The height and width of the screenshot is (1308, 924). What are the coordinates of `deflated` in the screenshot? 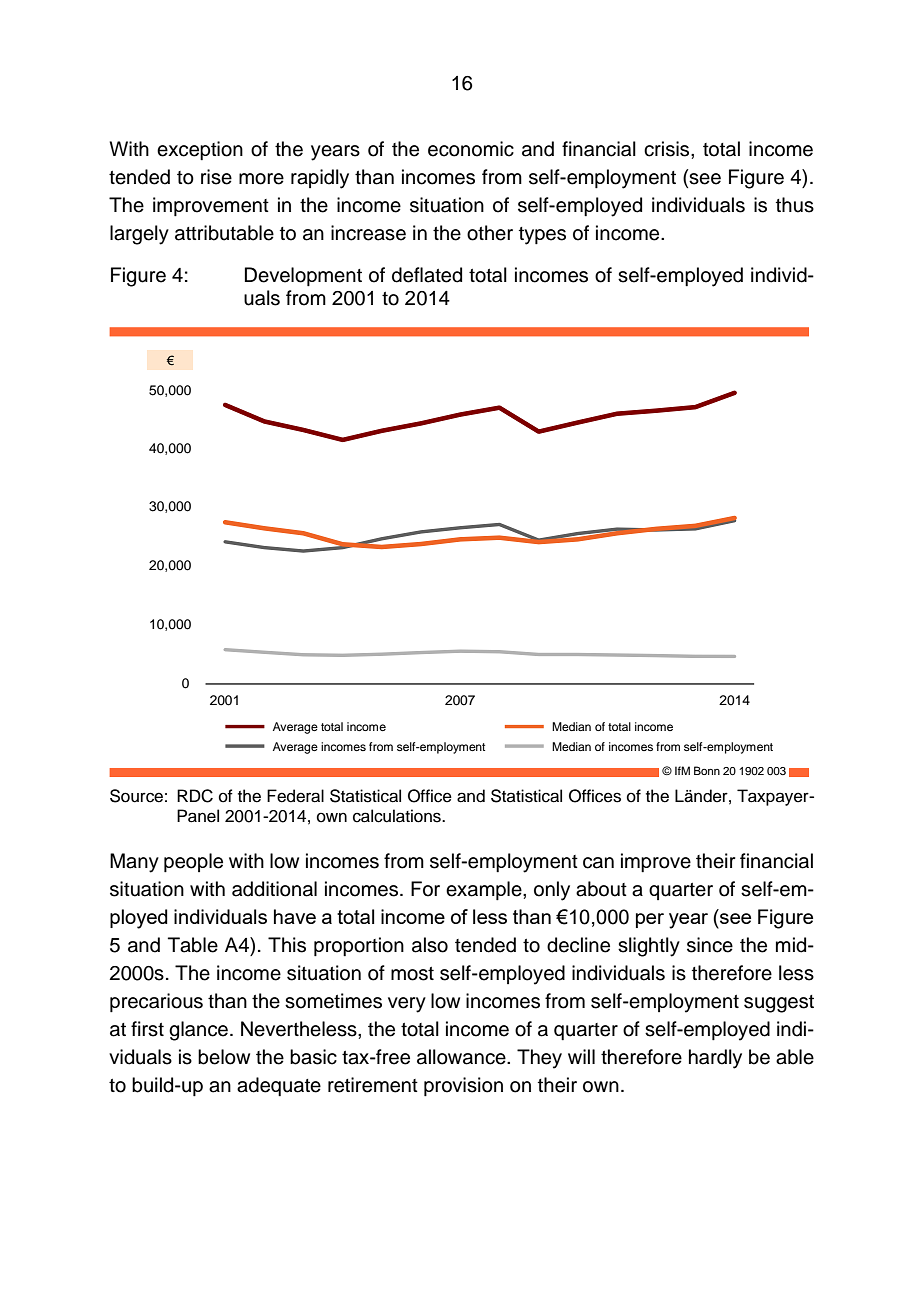 It's located at (427, 275).
